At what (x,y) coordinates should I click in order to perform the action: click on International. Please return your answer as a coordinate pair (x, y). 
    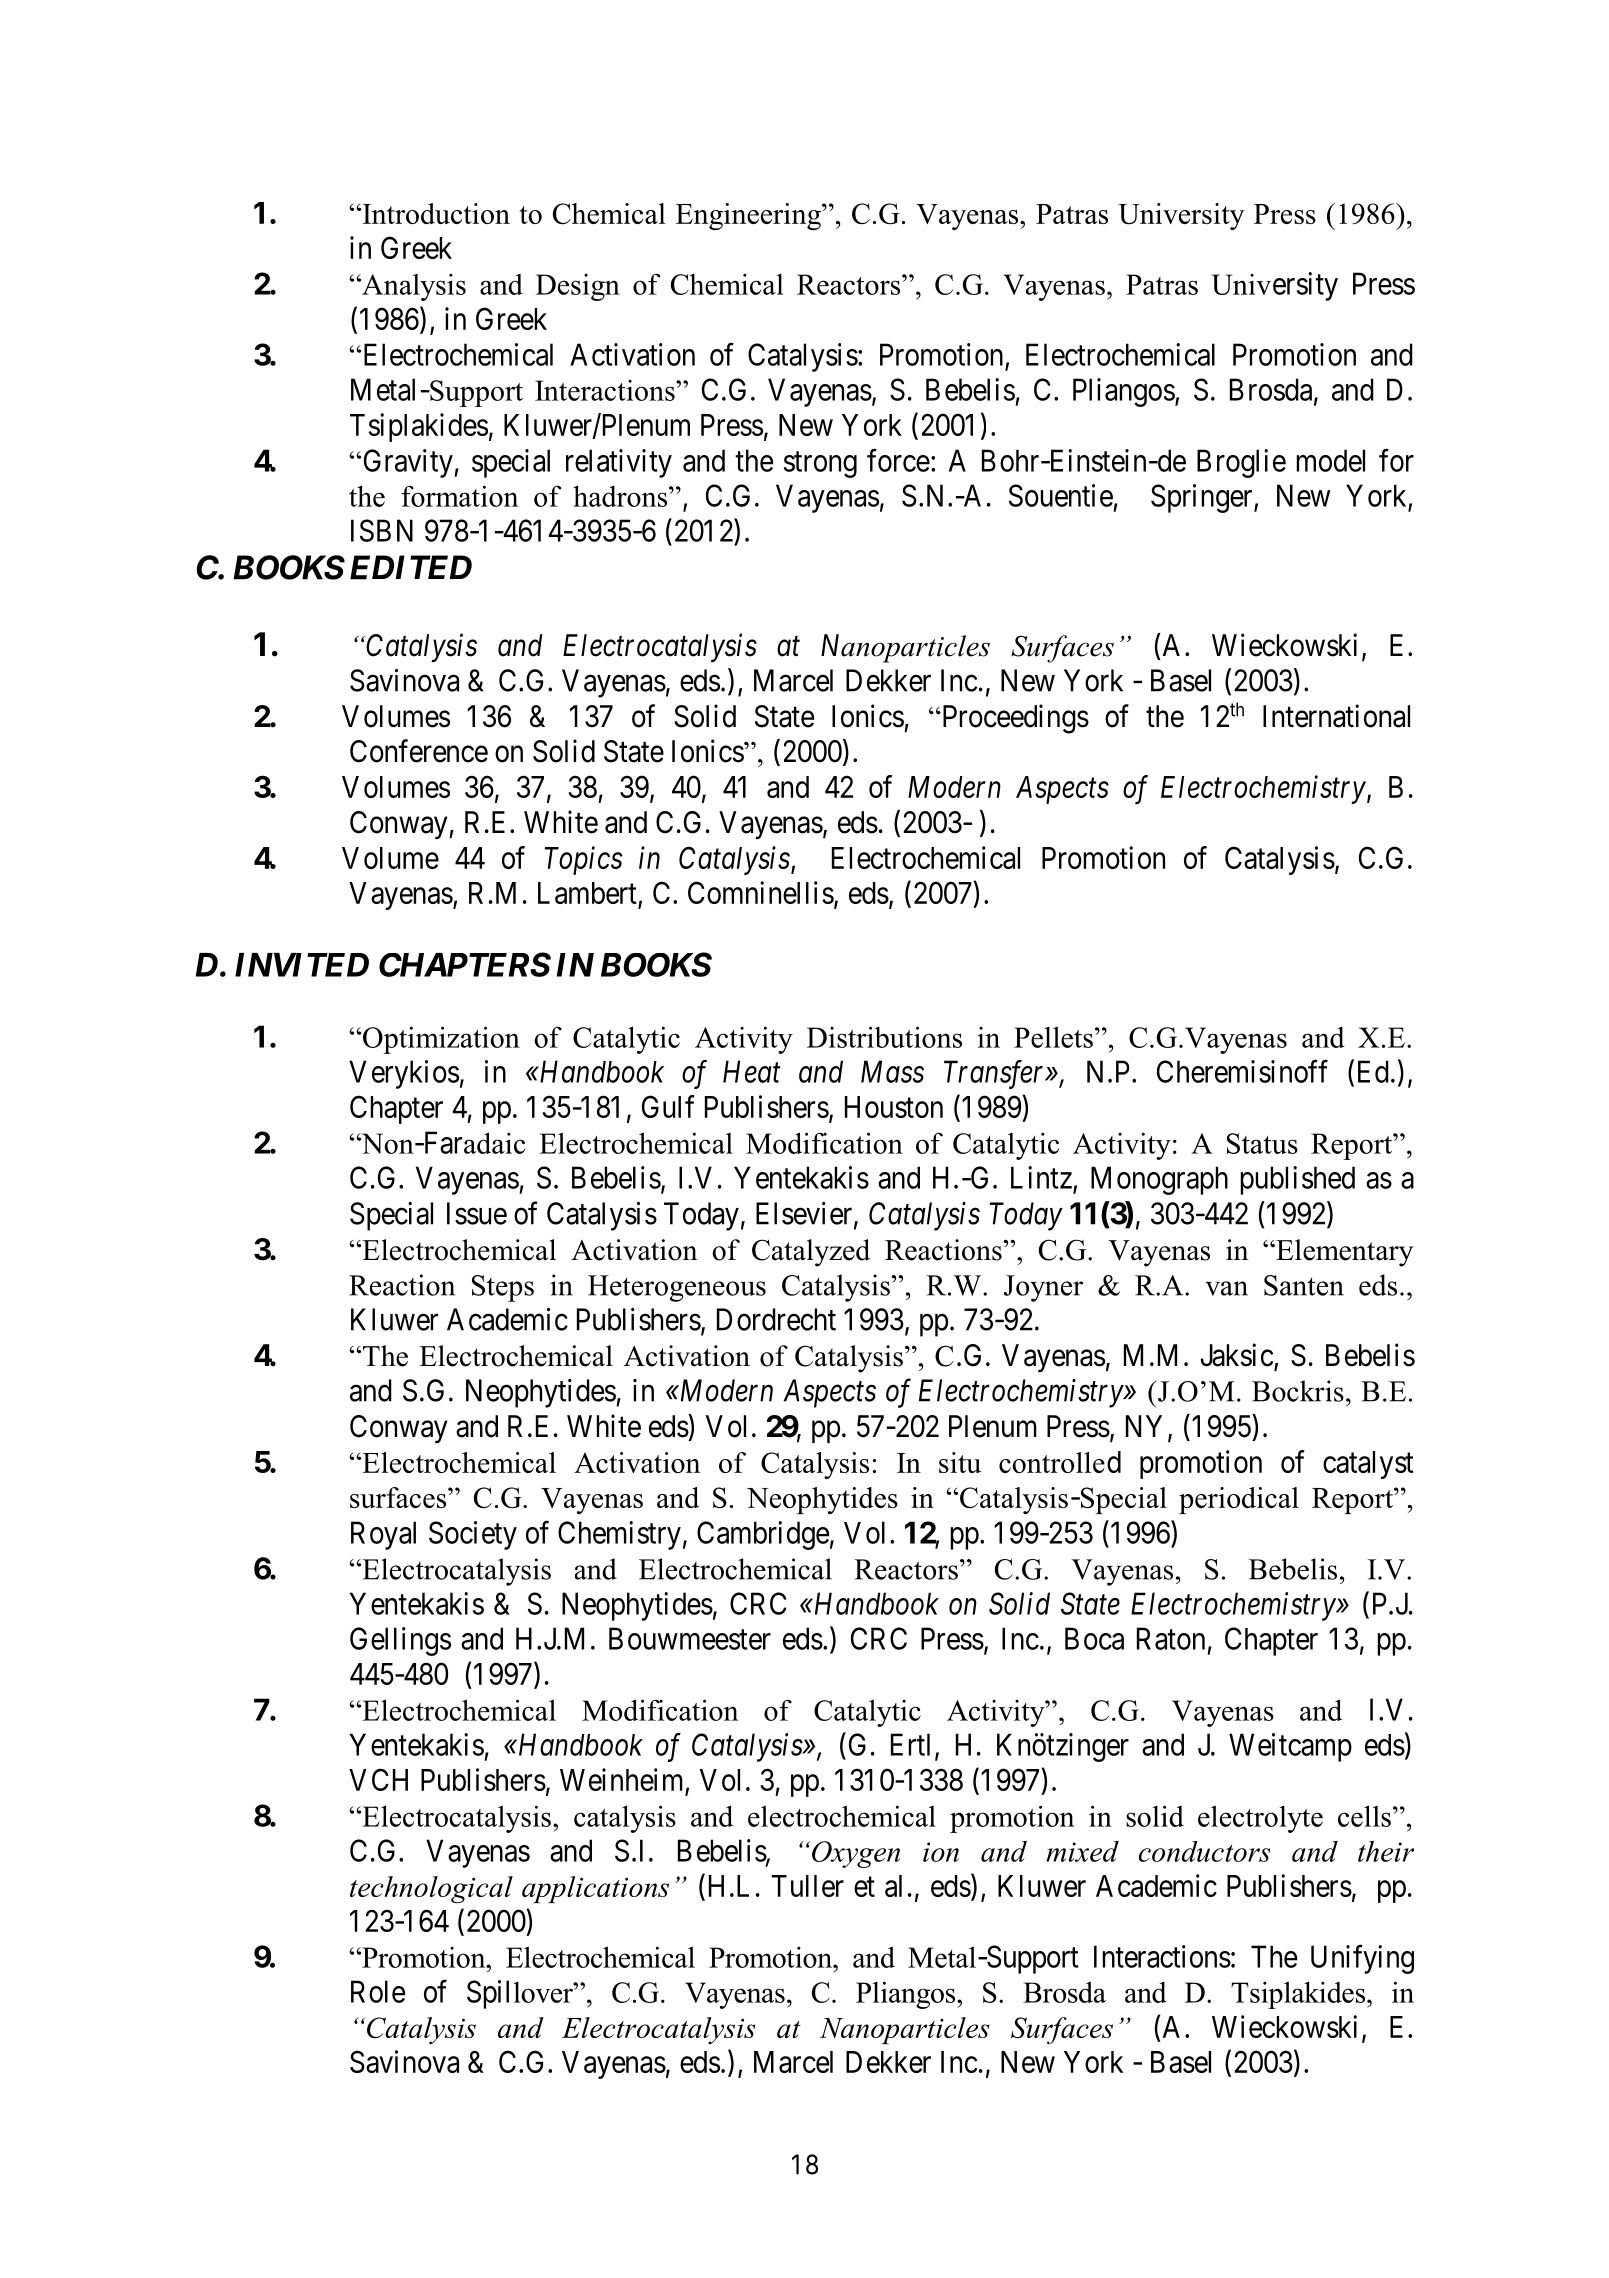
    Looking at the image, I should click on (1336, 716).
